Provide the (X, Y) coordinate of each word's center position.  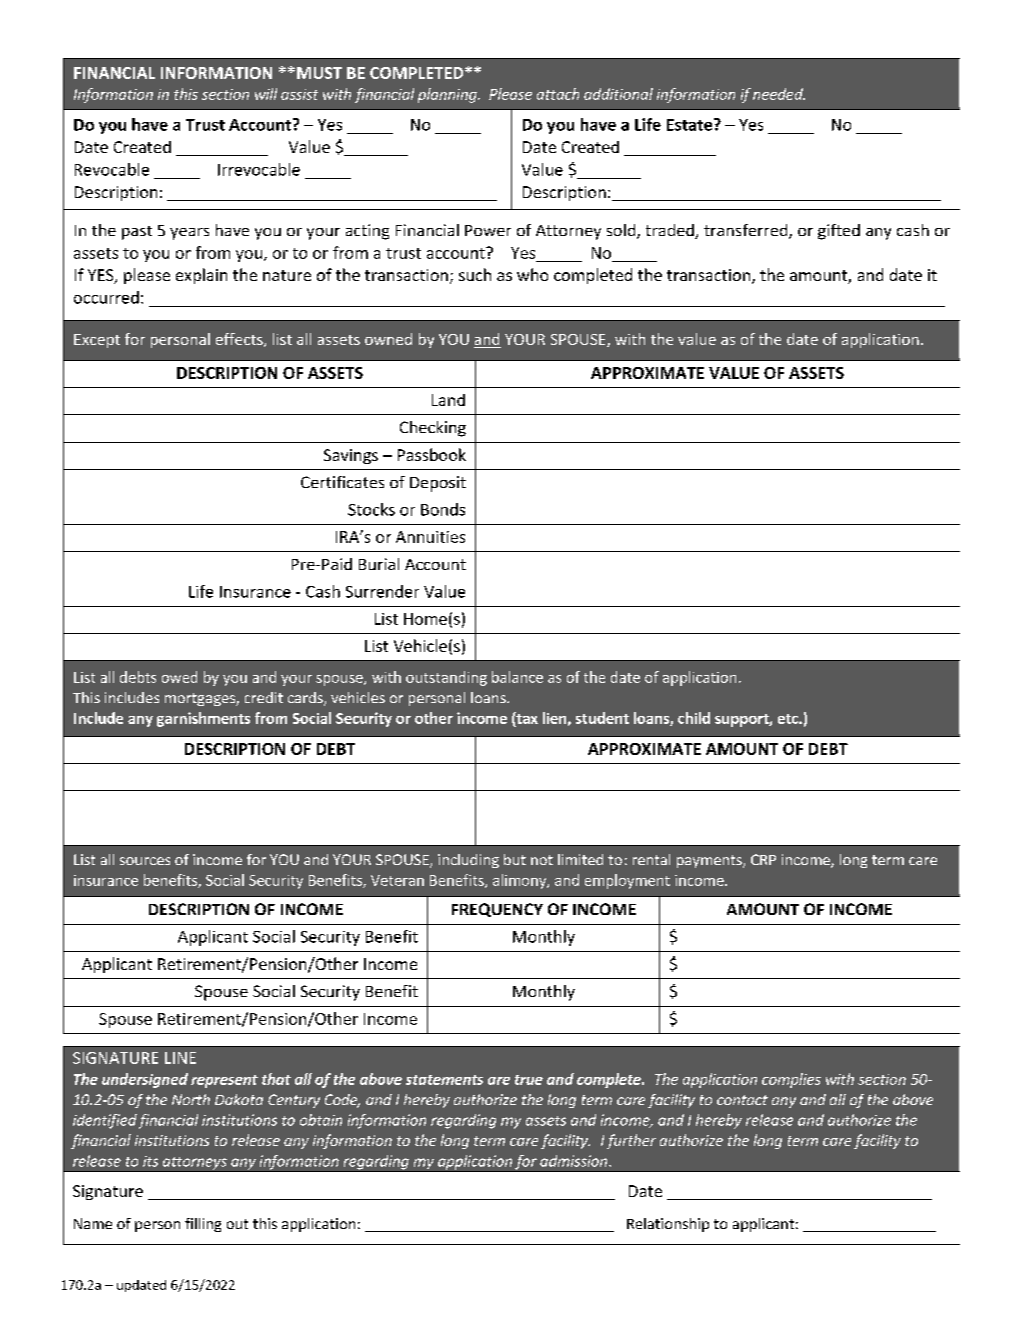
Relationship (668, 1225)
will (266, 94)
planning (448, 95)
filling (203, 1225)
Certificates (342, 482)
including (468, 861)
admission (573, 1161)
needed (779, 94)
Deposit (438, 484)
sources (145, 861)
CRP (763, 859)
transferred (747, 231)
